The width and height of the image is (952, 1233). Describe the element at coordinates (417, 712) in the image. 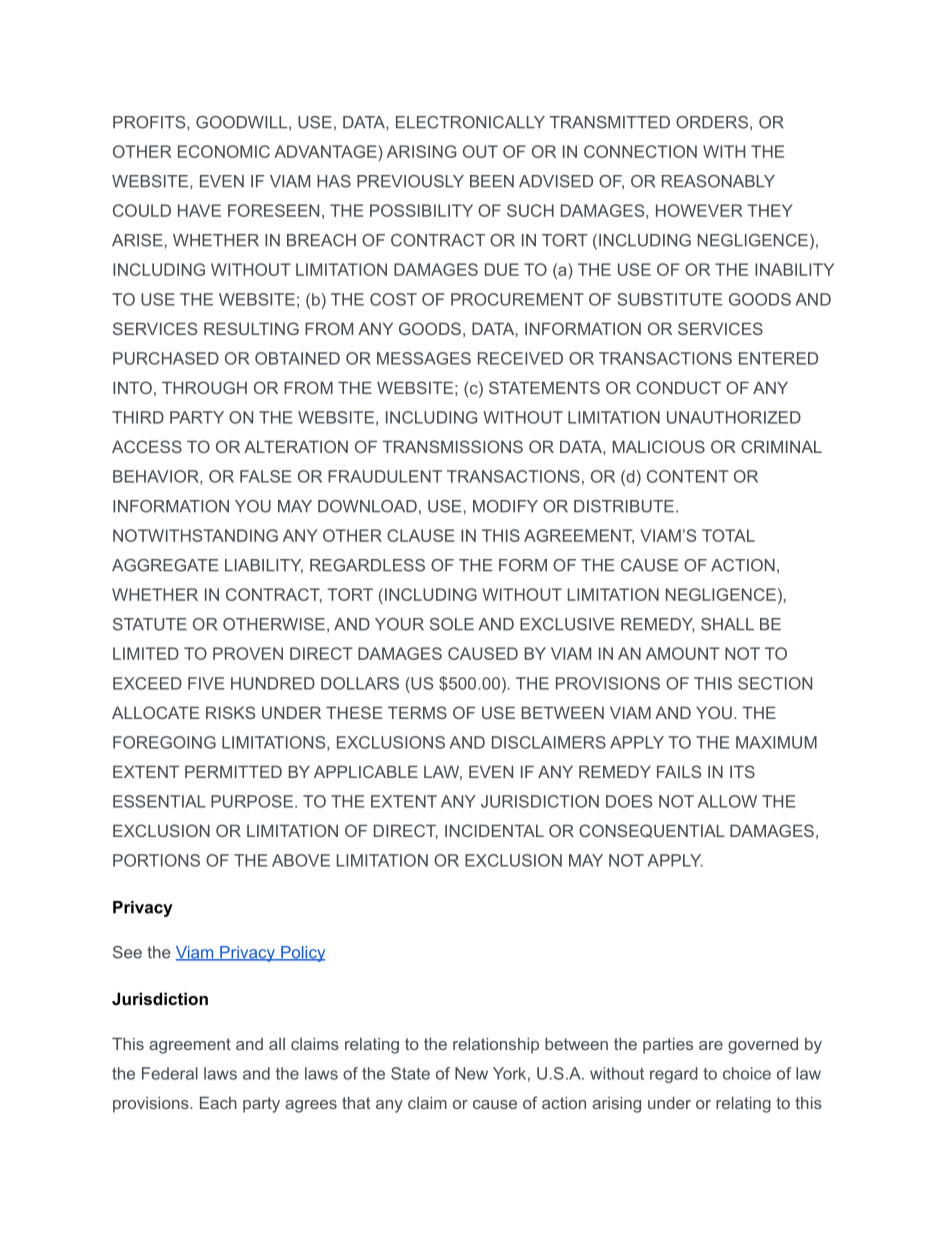

I see `TERMS` at that location.
